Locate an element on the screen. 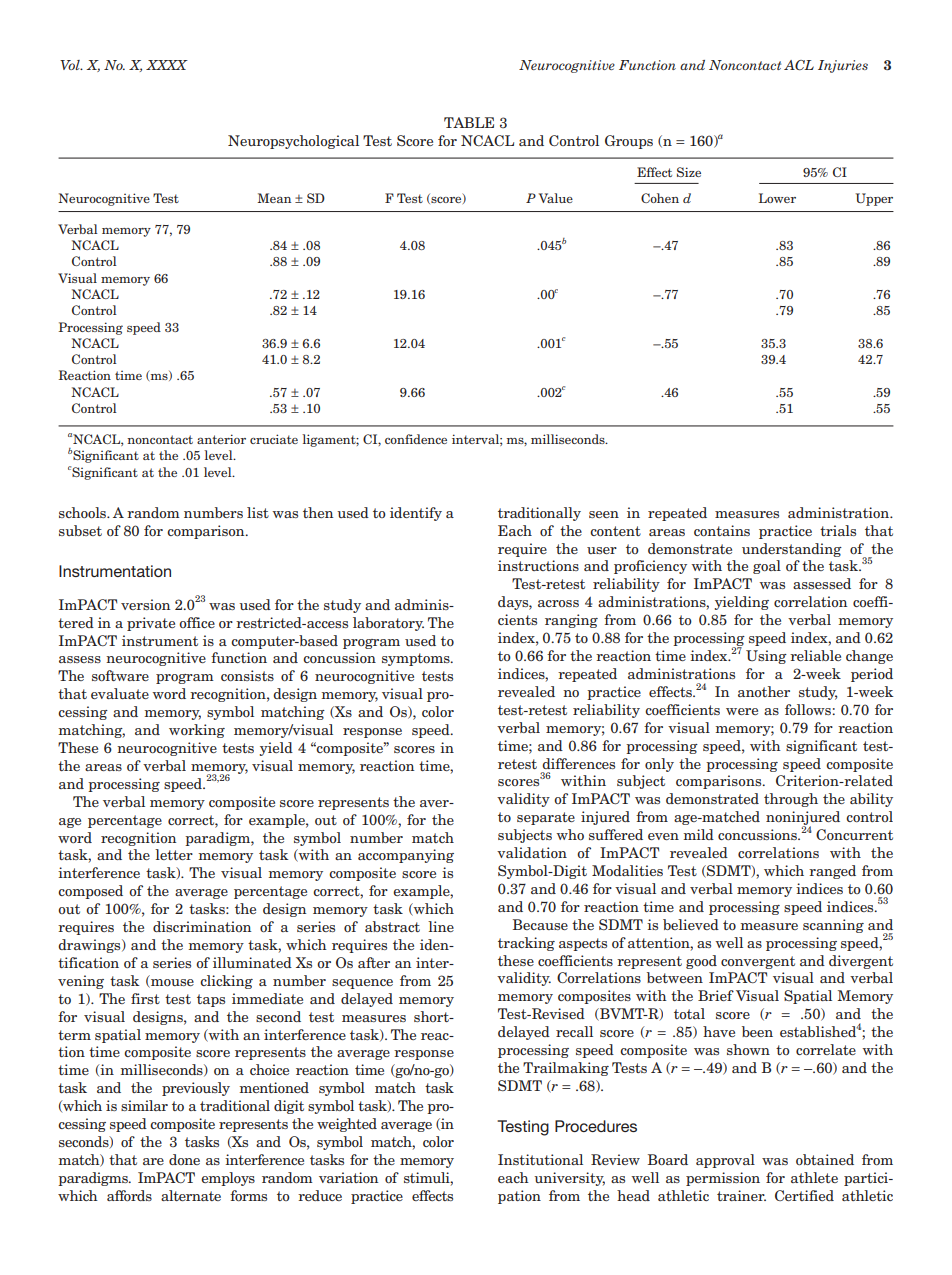 The width and height of the screenshot is (952, 1275). university is located at coordinates (569, 1179).
